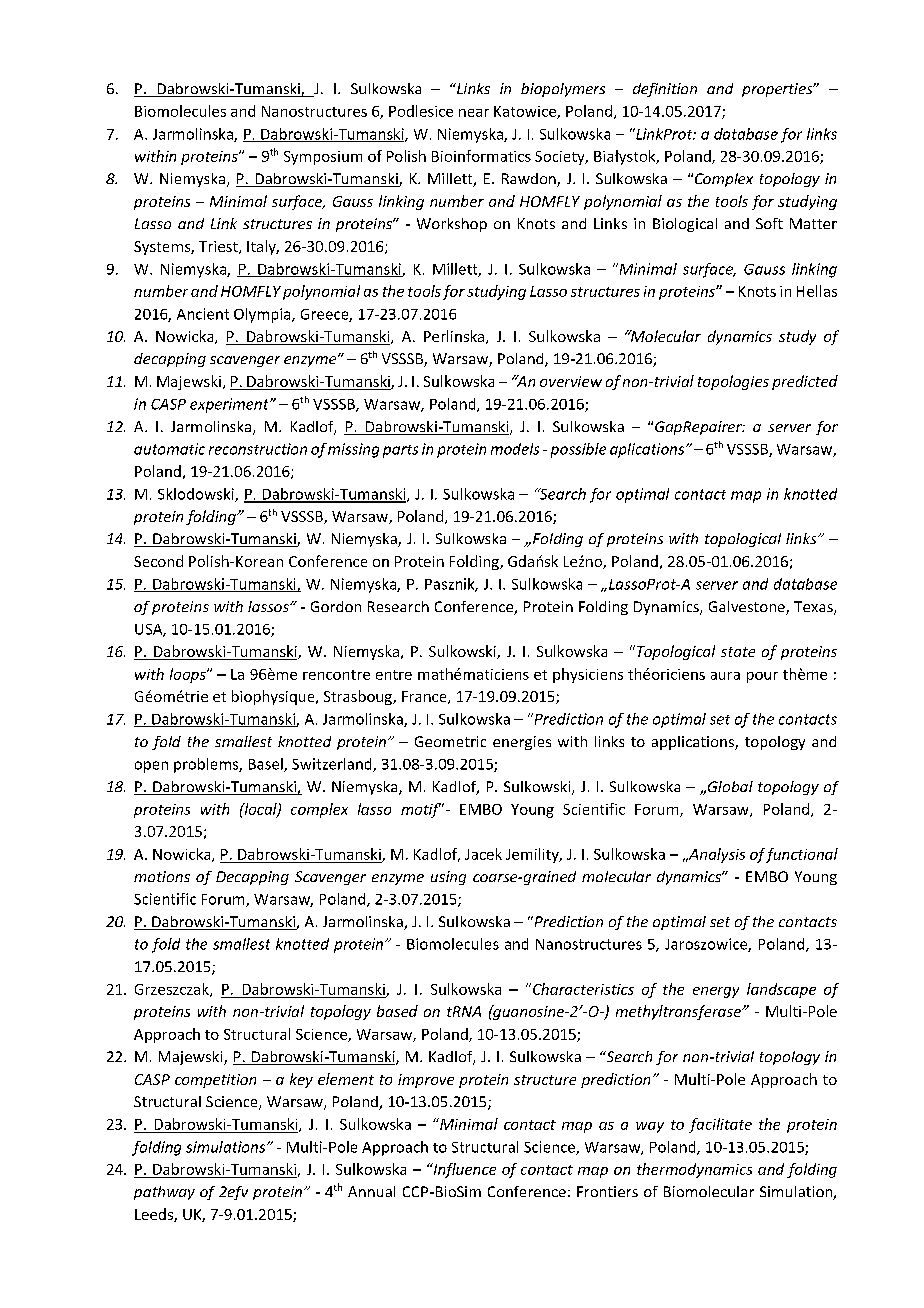 The image size is (924, 1308). Describe the element at coordinates (371, 1191) in the document. I see `Annual` at that location.
